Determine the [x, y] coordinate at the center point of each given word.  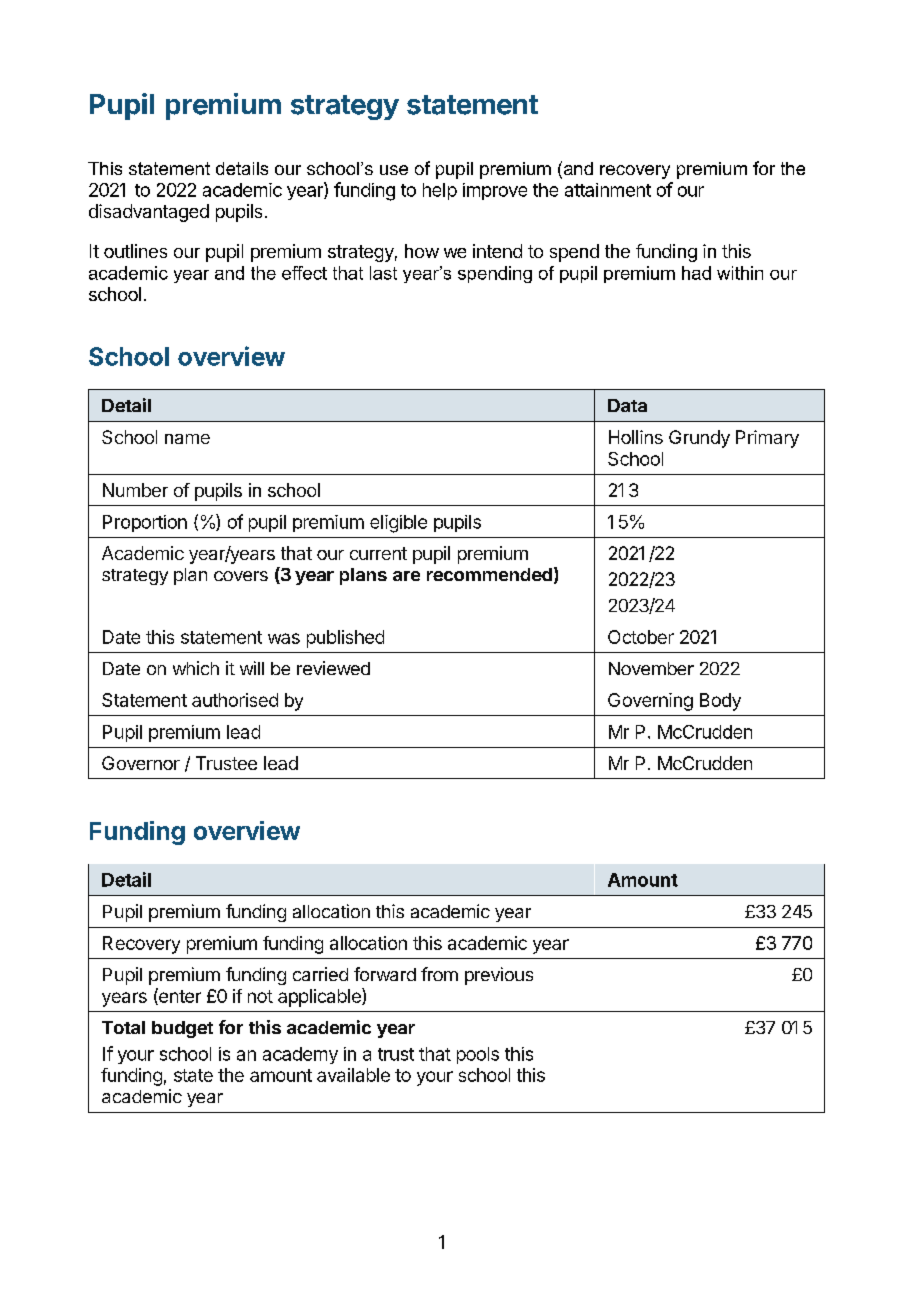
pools [478, 1055]
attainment [608, 190]
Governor [141, 763]
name [187, 439]
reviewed [333, 668]
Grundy [699, 439]
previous [499, 976]
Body [720, 702]
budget [182, 1029]
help [440, 191]
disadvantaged [149, 213]
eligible [398, 524]
